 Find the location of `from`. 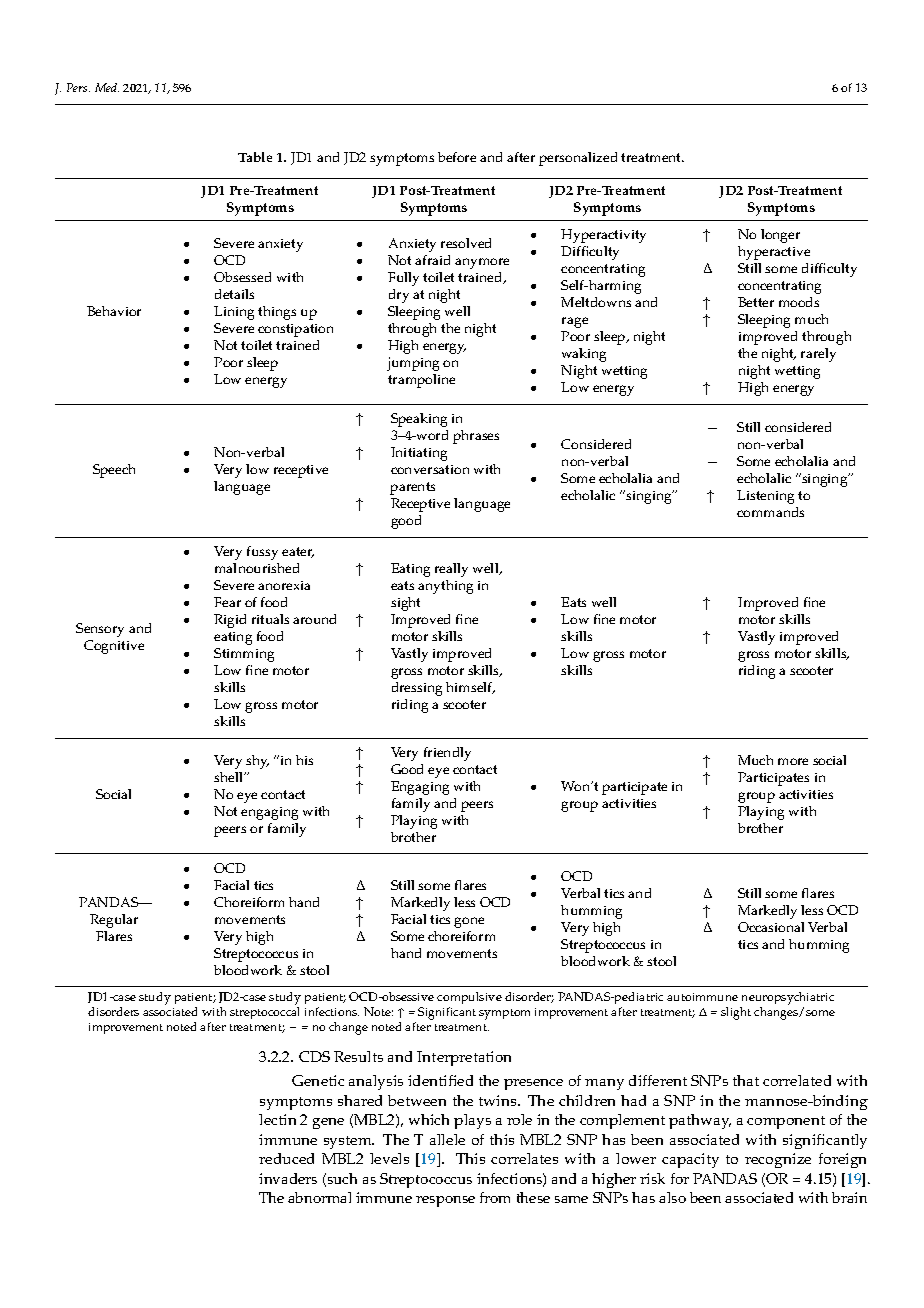

from is located at coordinates (495, 1197).
